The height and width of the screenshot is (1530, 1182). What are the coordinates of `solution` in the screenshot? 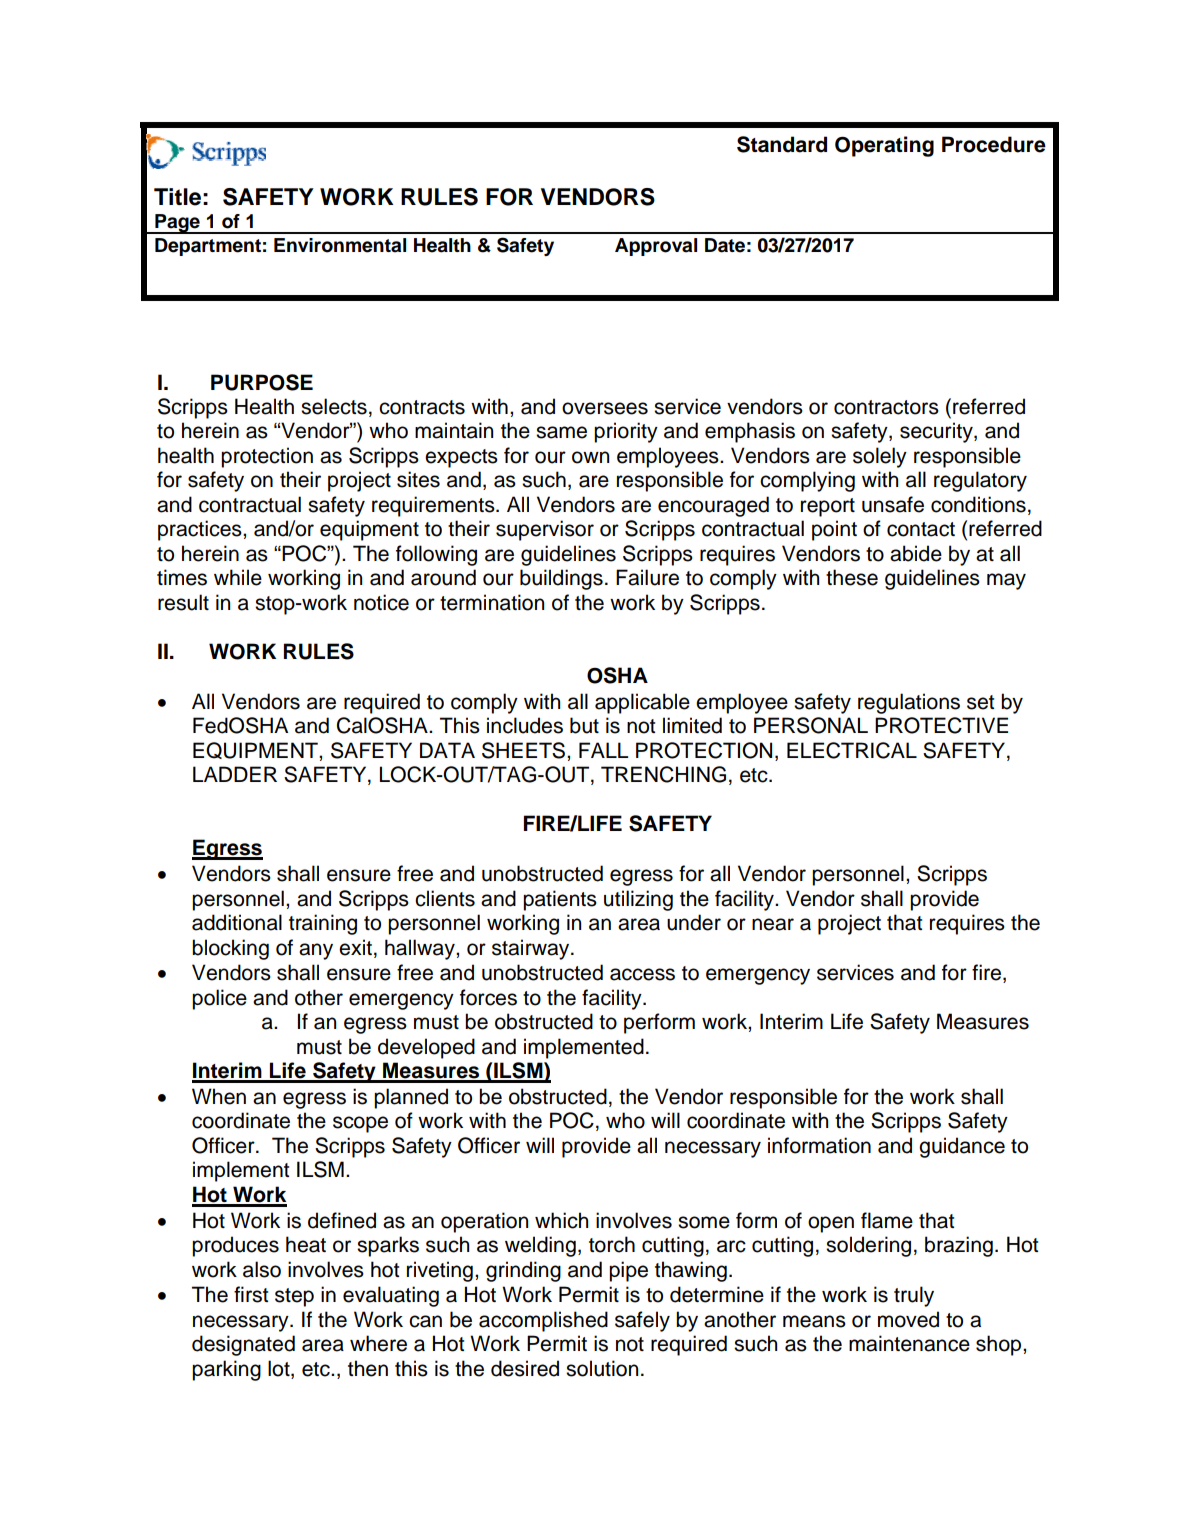 It's located at (602, 1368).
